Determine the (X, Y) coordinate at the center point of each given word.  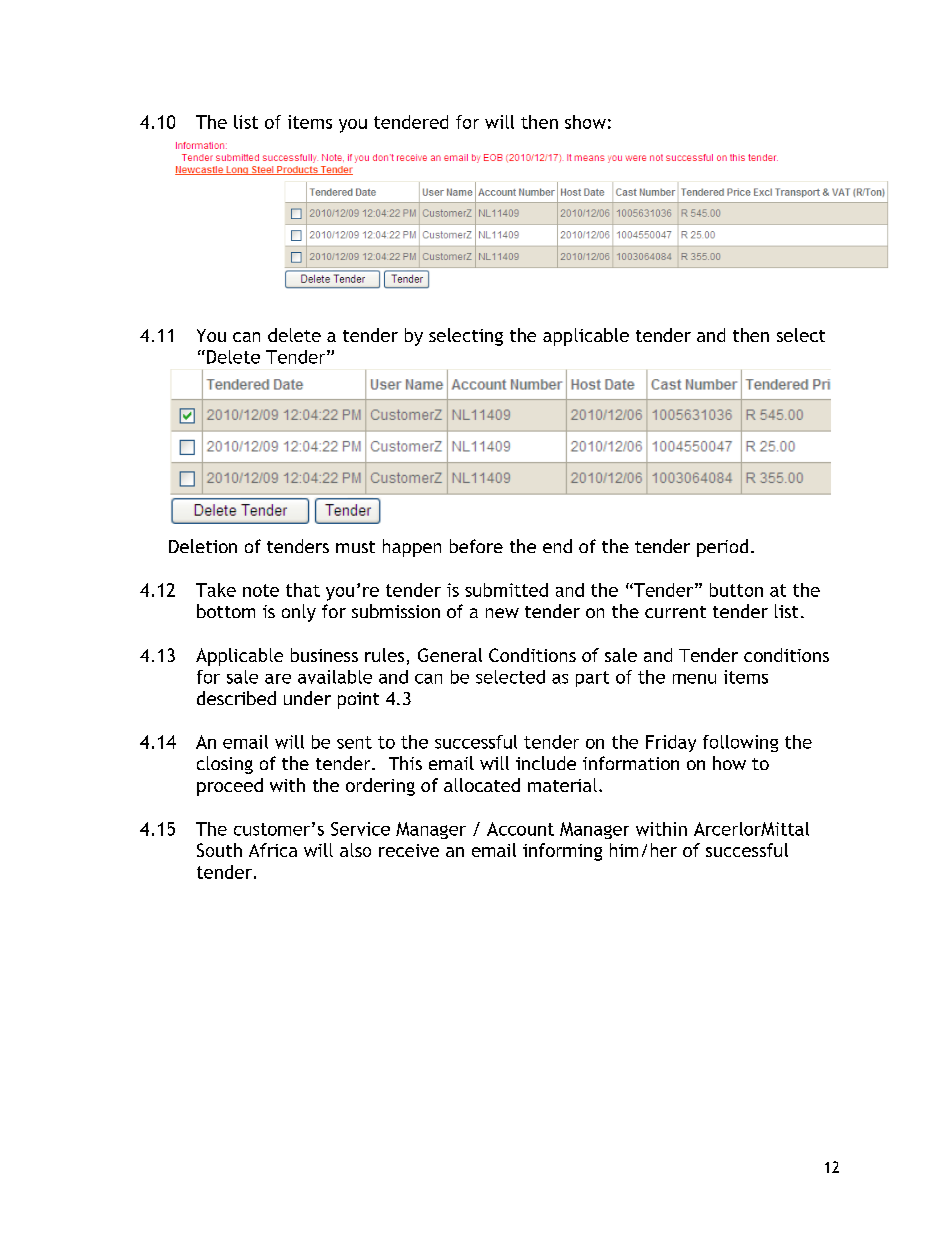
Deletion (203, 546)
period (722, 548)
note (261, 590)
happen (412, 548)
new (502, 613)
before (476, 546)
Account (520, 829)
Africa (273, 850)
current (675, 612)
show (585, 122)
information (631, 763)
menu (694, 679)
